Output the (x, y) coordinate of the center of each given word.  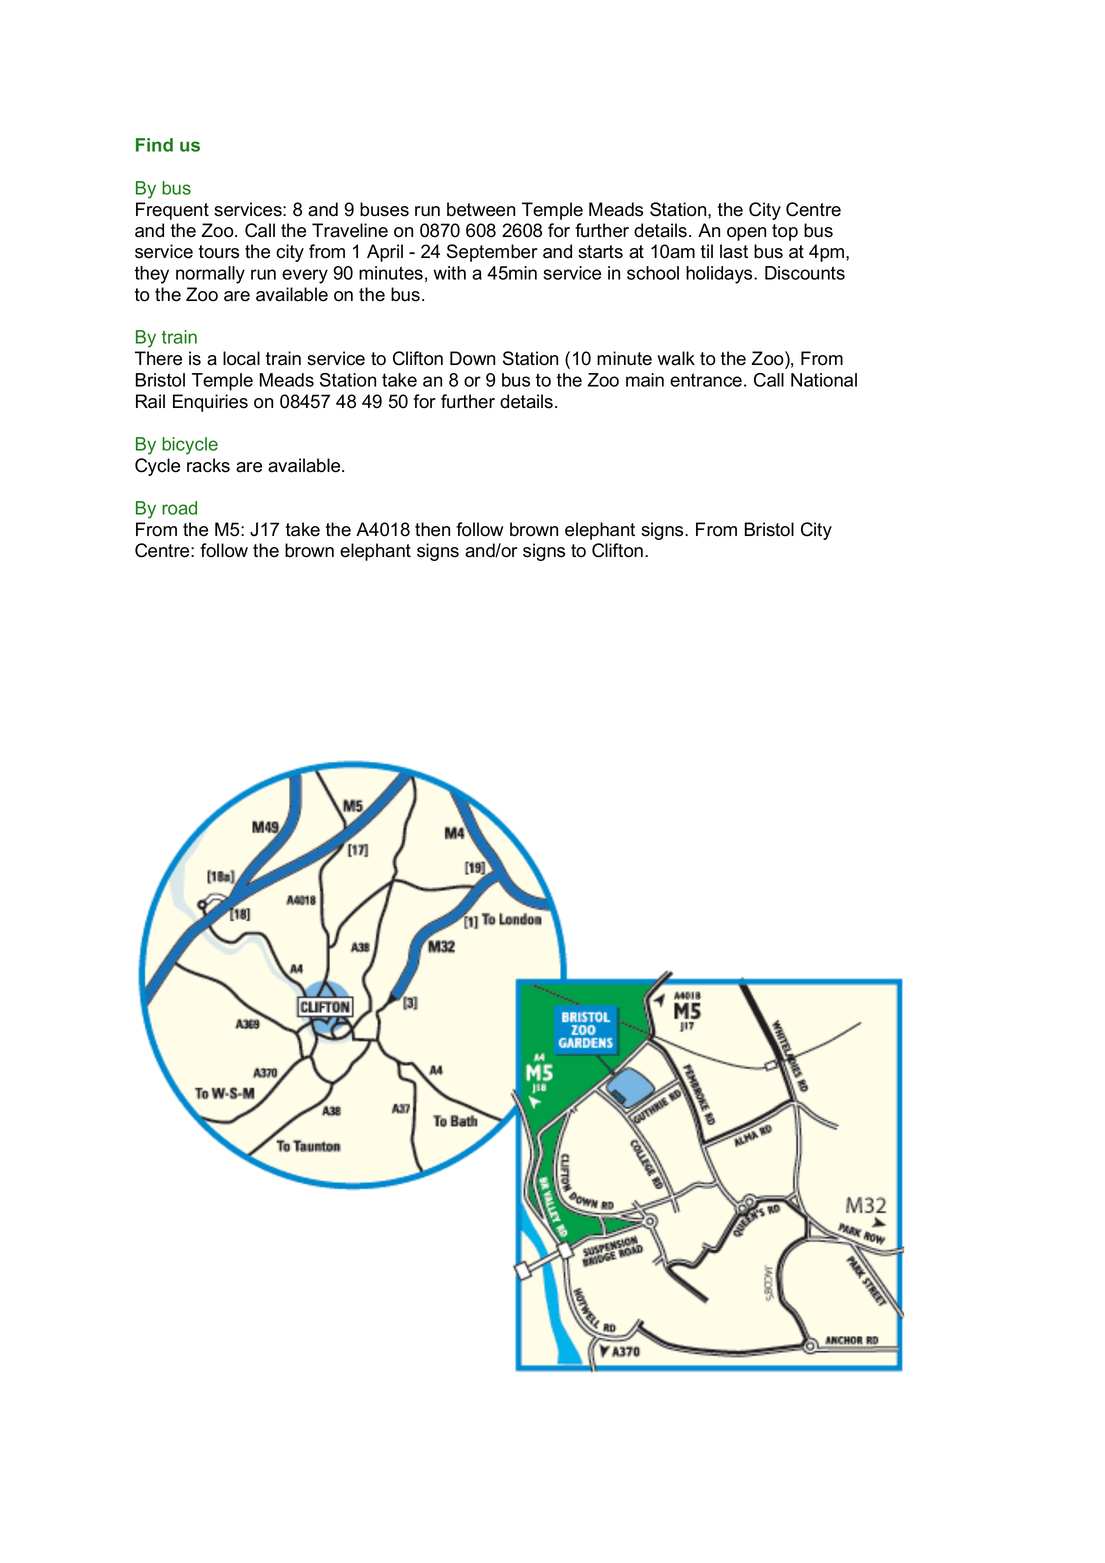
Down (472, 358)
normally (210, 275)
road (179, 508)
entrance (706, 380)
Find (154, 145)
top (785, 232)
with (449, 273)
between (481, 209)
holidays (720, 275)
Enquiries (210, 403)
